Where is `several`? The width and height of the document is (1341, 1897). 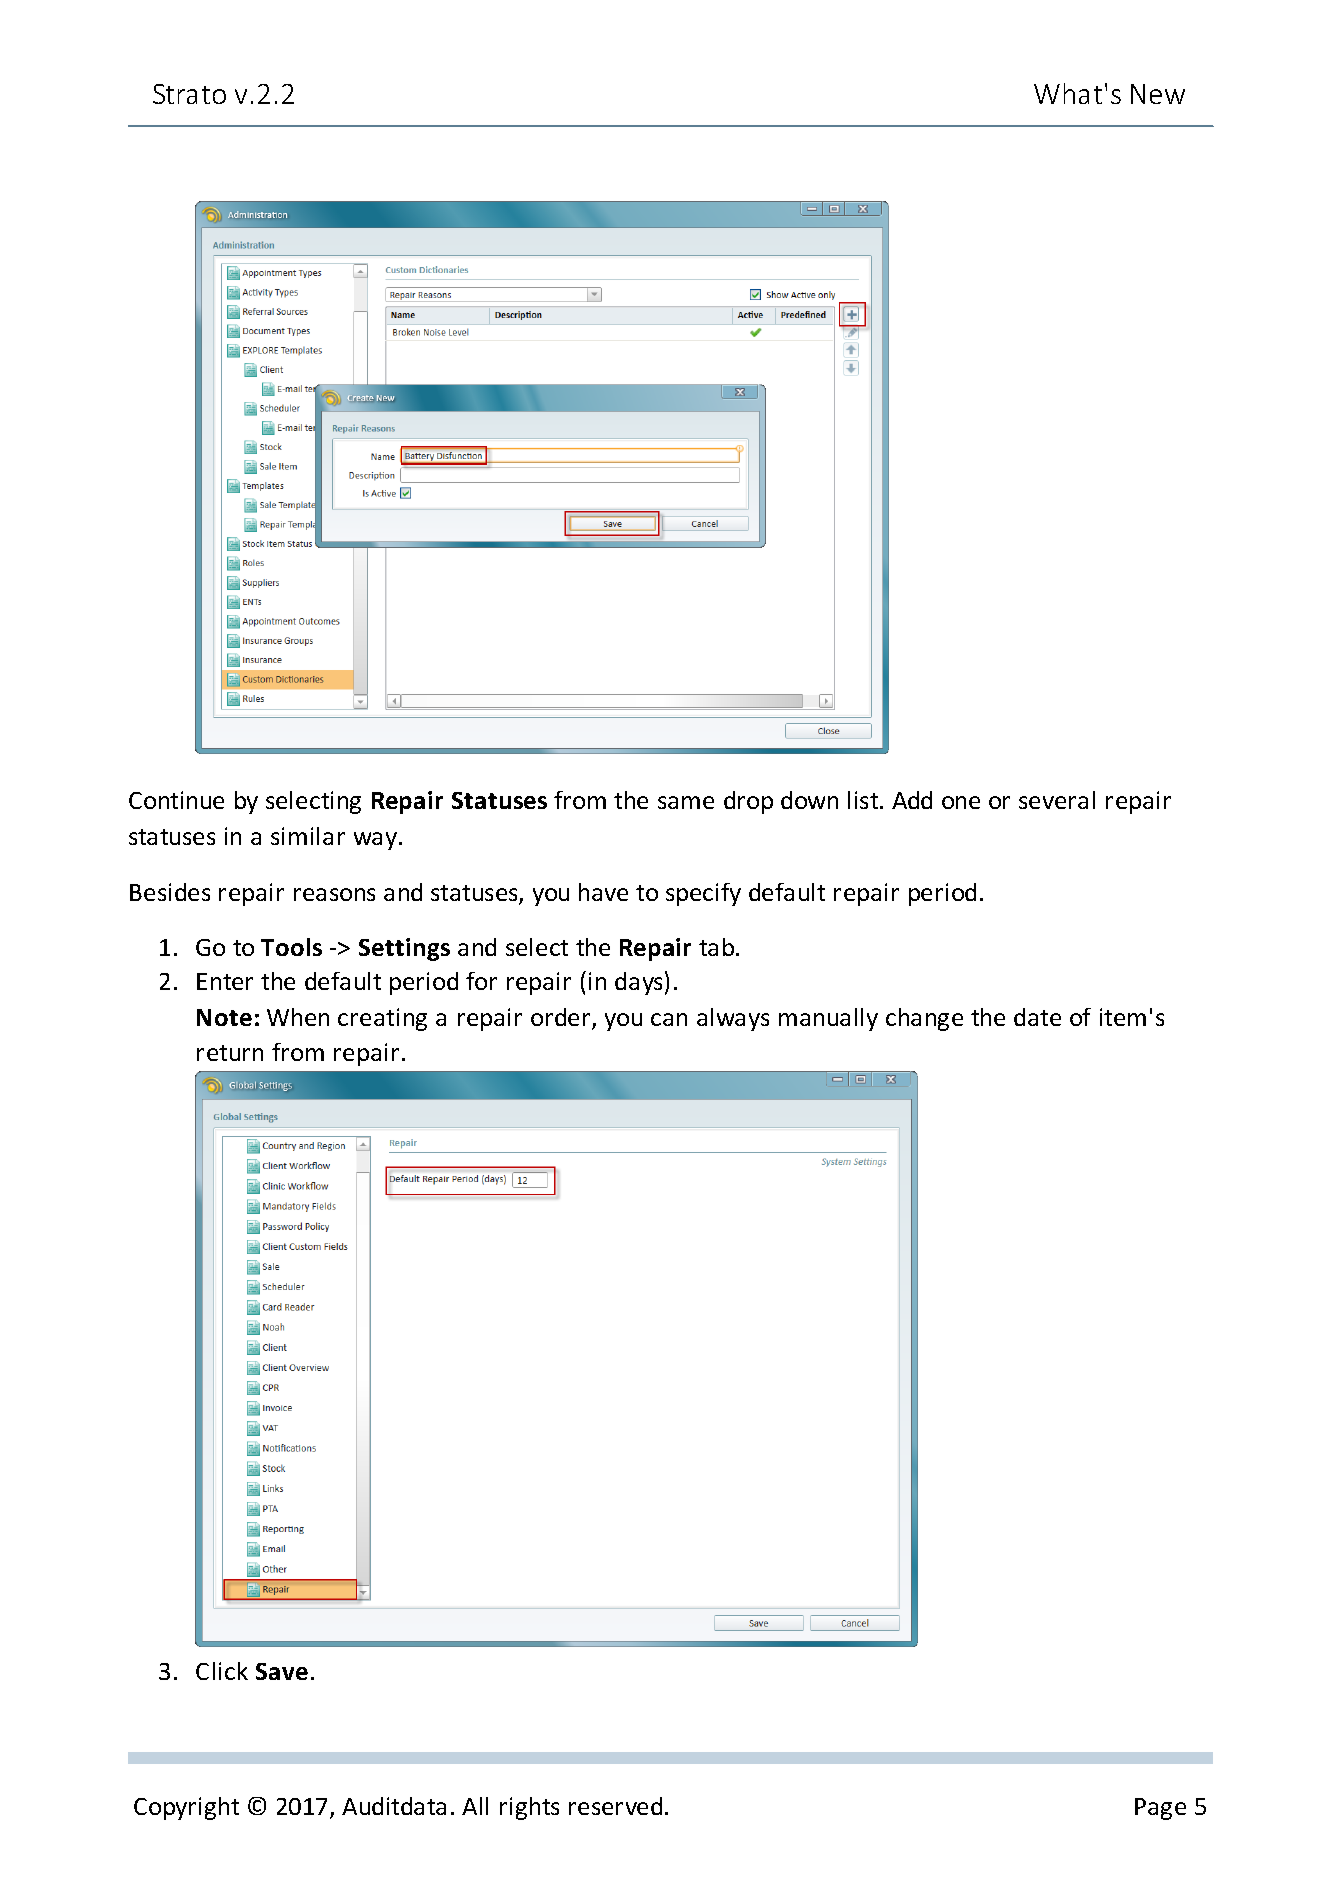
several is located at coordinates (1057, 800).
